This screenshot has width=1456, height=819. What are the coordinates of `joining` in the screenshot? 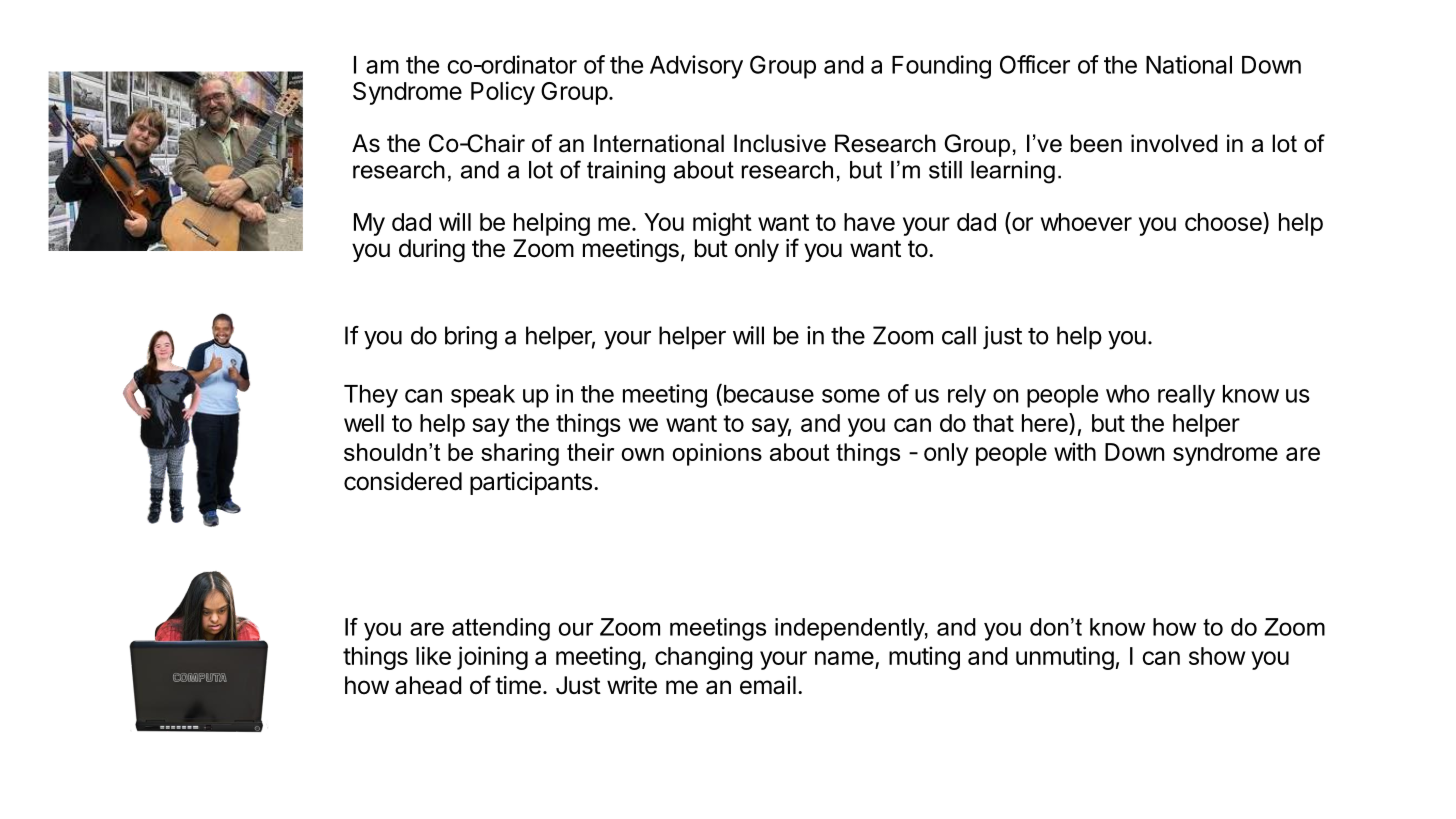 It's located at (492, 658).
